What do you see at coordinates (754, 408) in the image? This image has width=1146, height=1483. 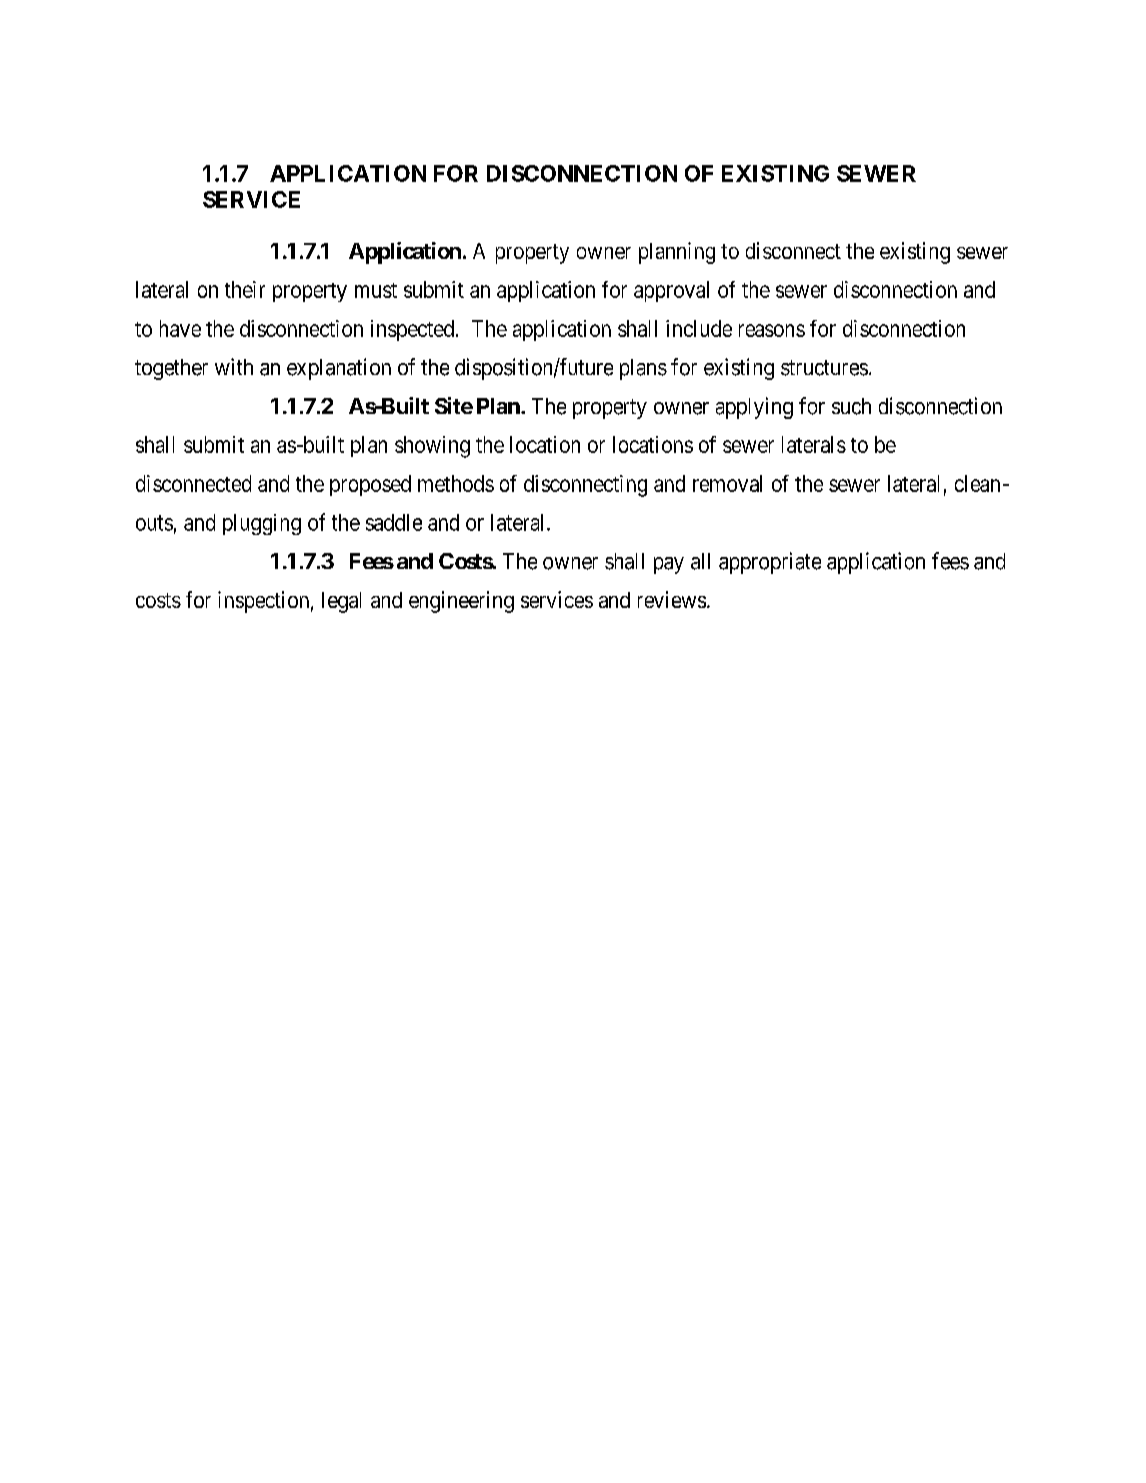 I see `applying` at bounding box center [754, 408].
